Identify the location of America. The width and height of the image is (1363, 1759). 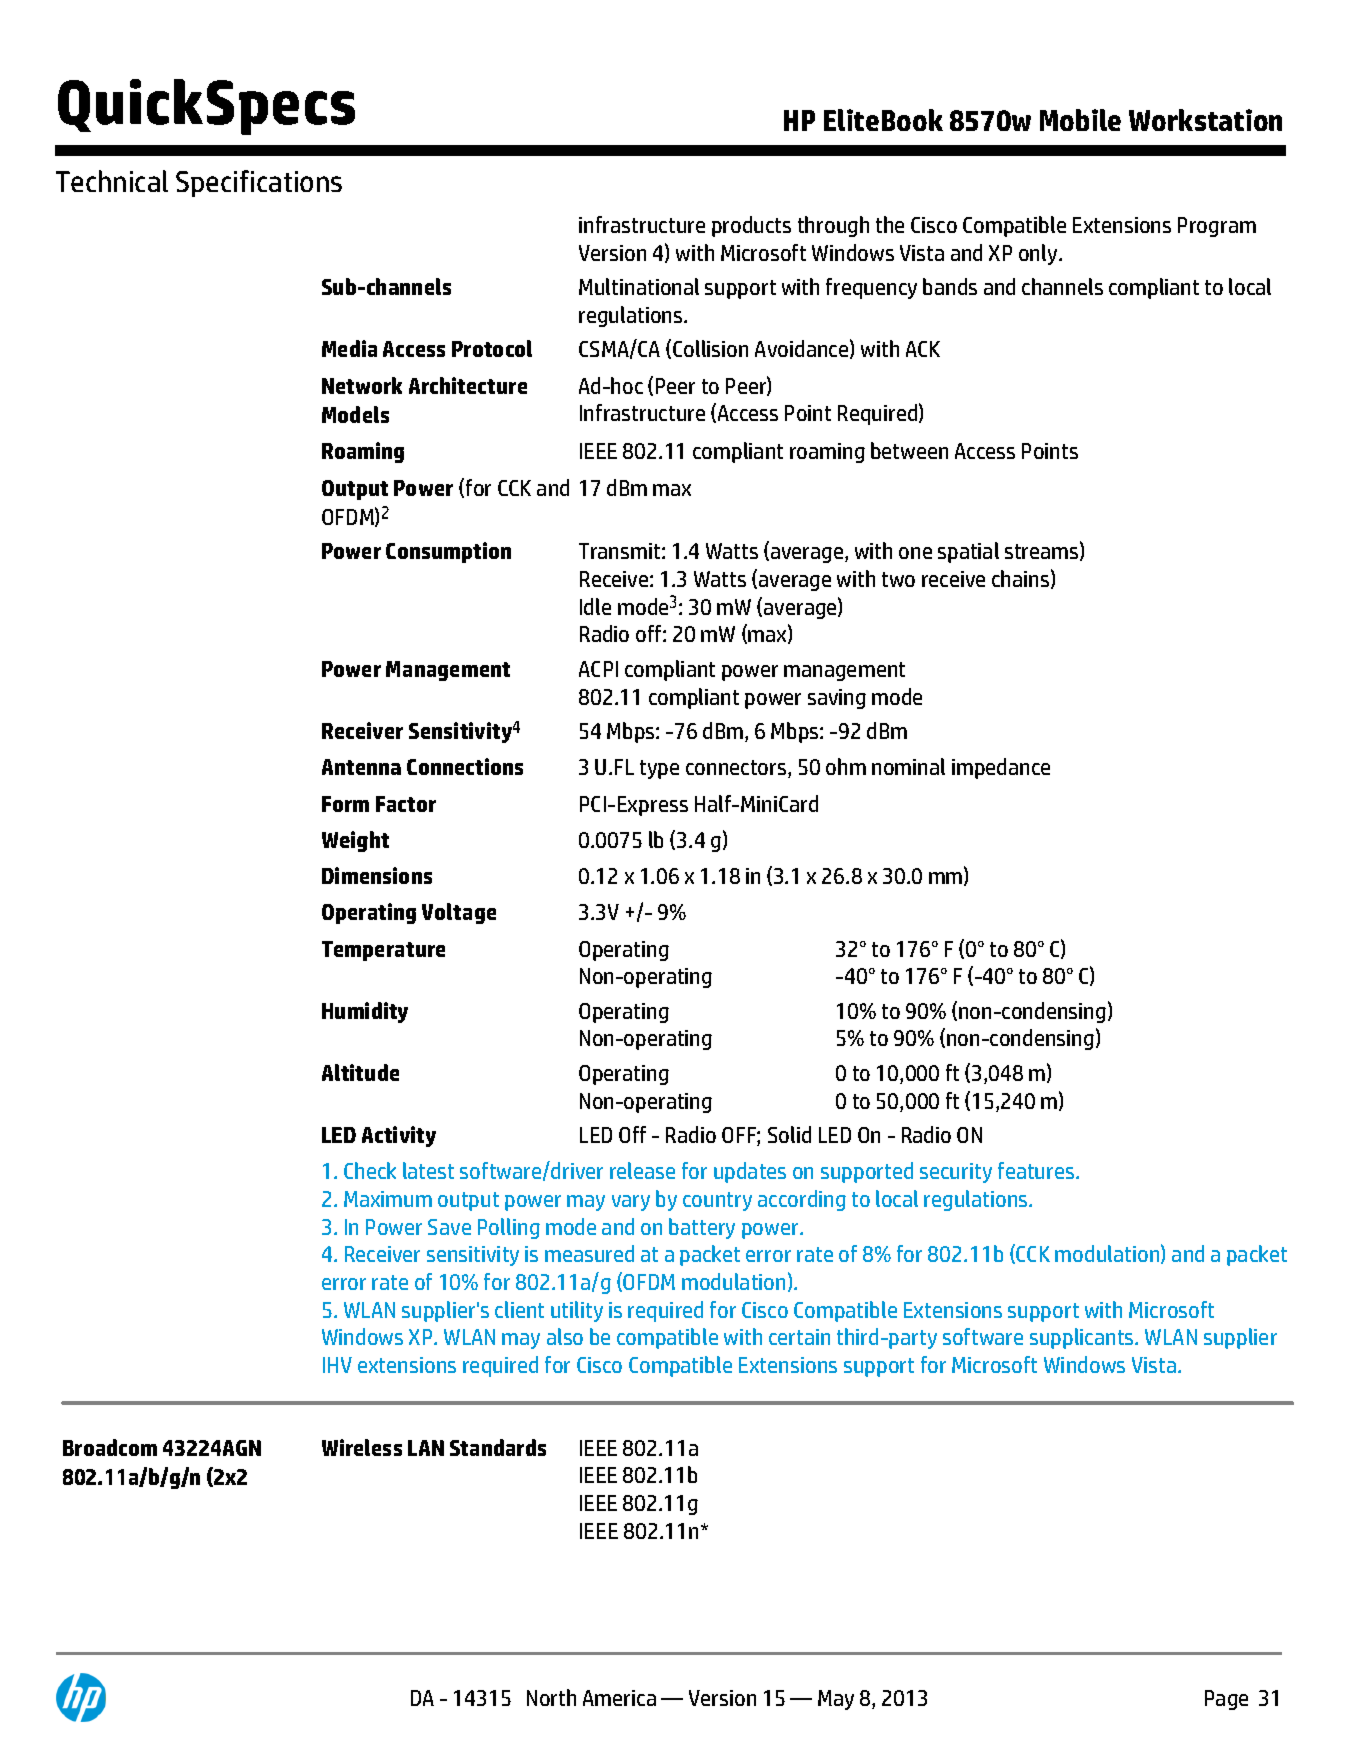
(619, 1698).
